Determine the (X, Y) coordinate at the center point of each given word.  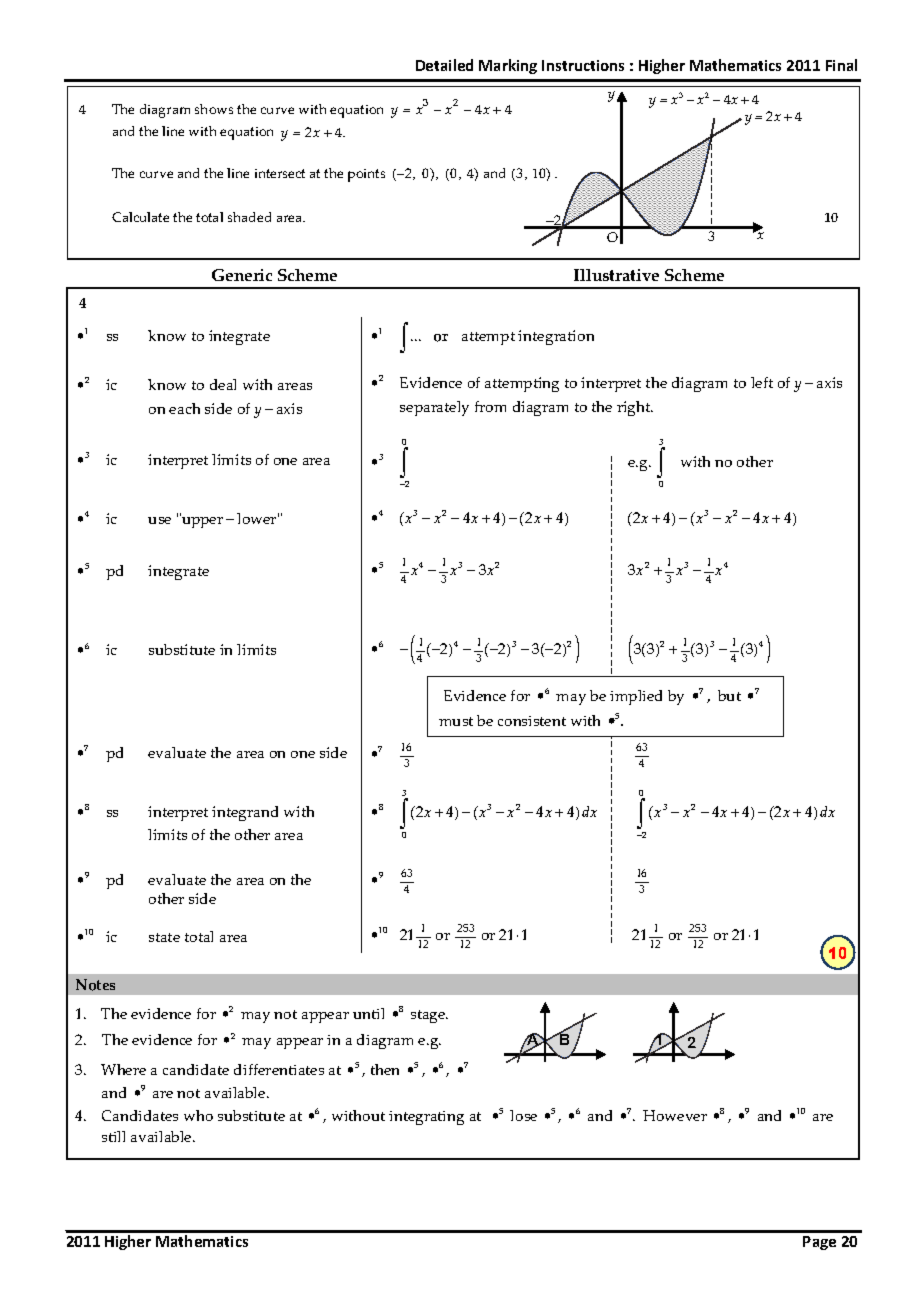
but (729, 695)
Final (841, 65)
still (113, 1136)
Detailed (444, 65)
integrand (245, 813)
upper (201, 521)
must (456, 721)
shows (214, 109)
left (762, 382)
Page (819, 1243)
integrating (426, 1118)
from (490, 406)
